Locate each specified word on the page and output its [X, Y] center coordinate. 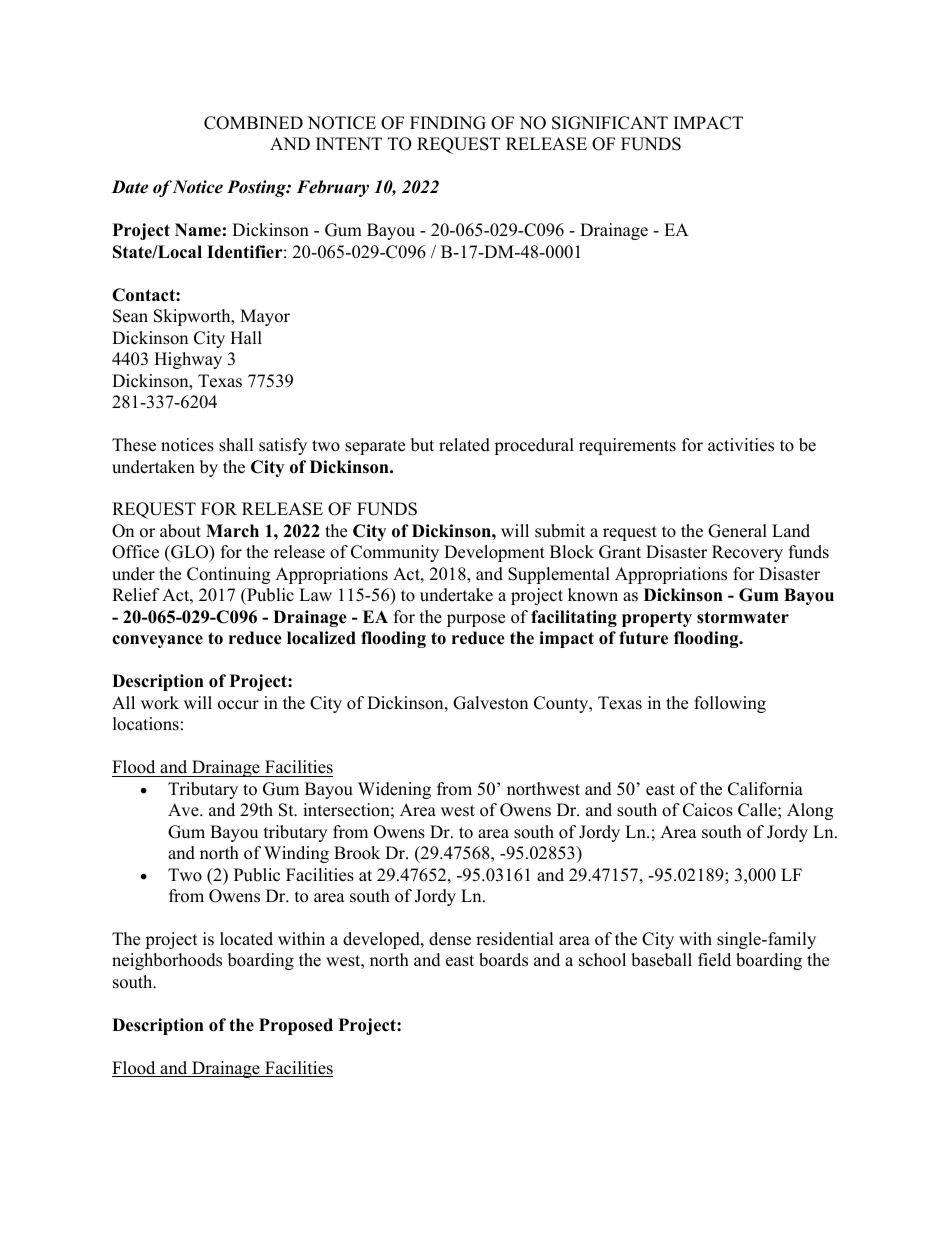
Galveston [490, 703]
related [464, 445]
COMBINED [253, 123]
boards [503, 960]
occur [238, 705]
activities [741, 445]
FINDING [448, 123]
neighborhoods [167, 961]
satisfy [283, 446]
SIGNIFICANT [610, 123]
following [730, 704]
